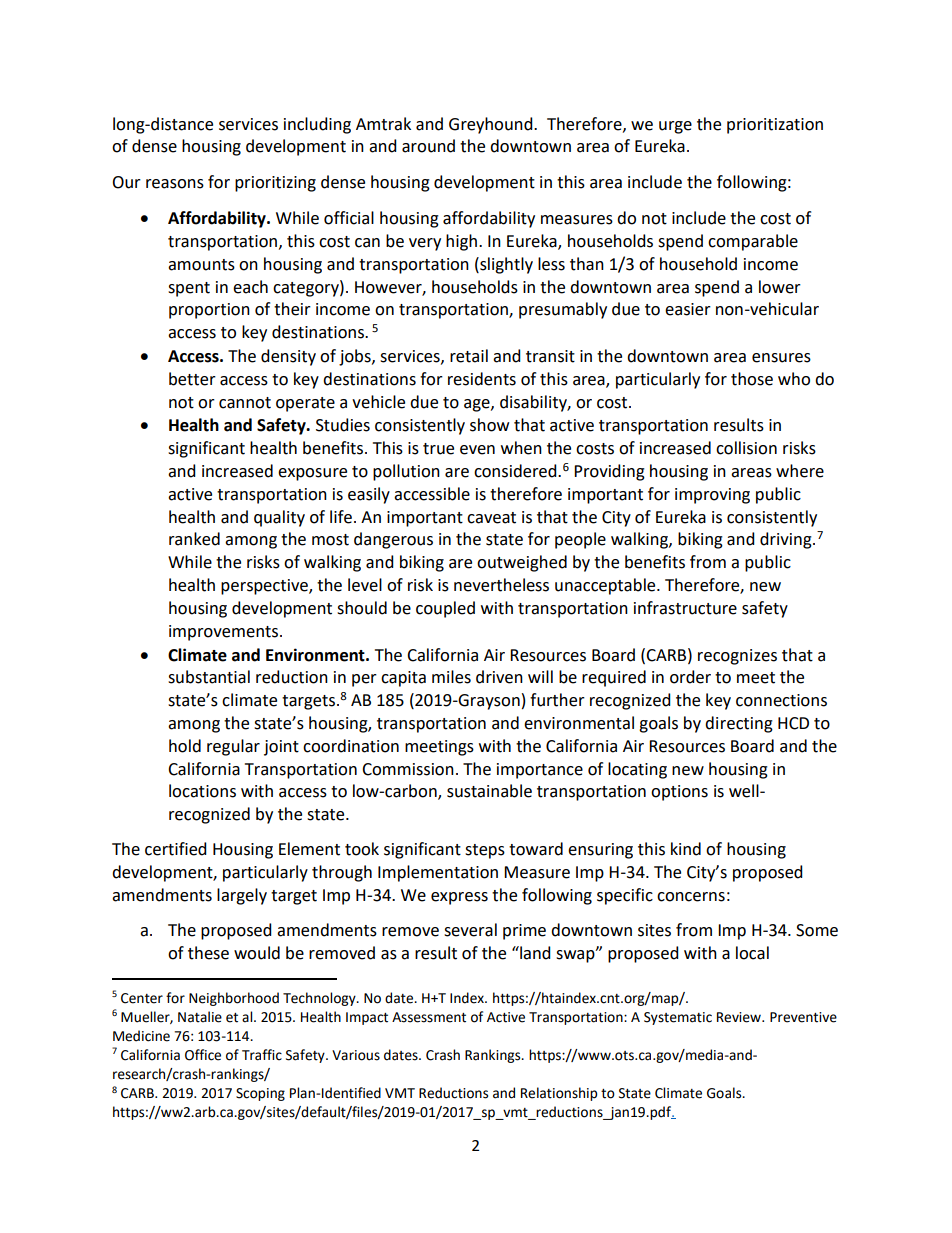 The width and height of the page is (952, 1233). What do you see at coordinates (489, 791) in the page?
I see `sustainable` at bounding box center [489, 791].
